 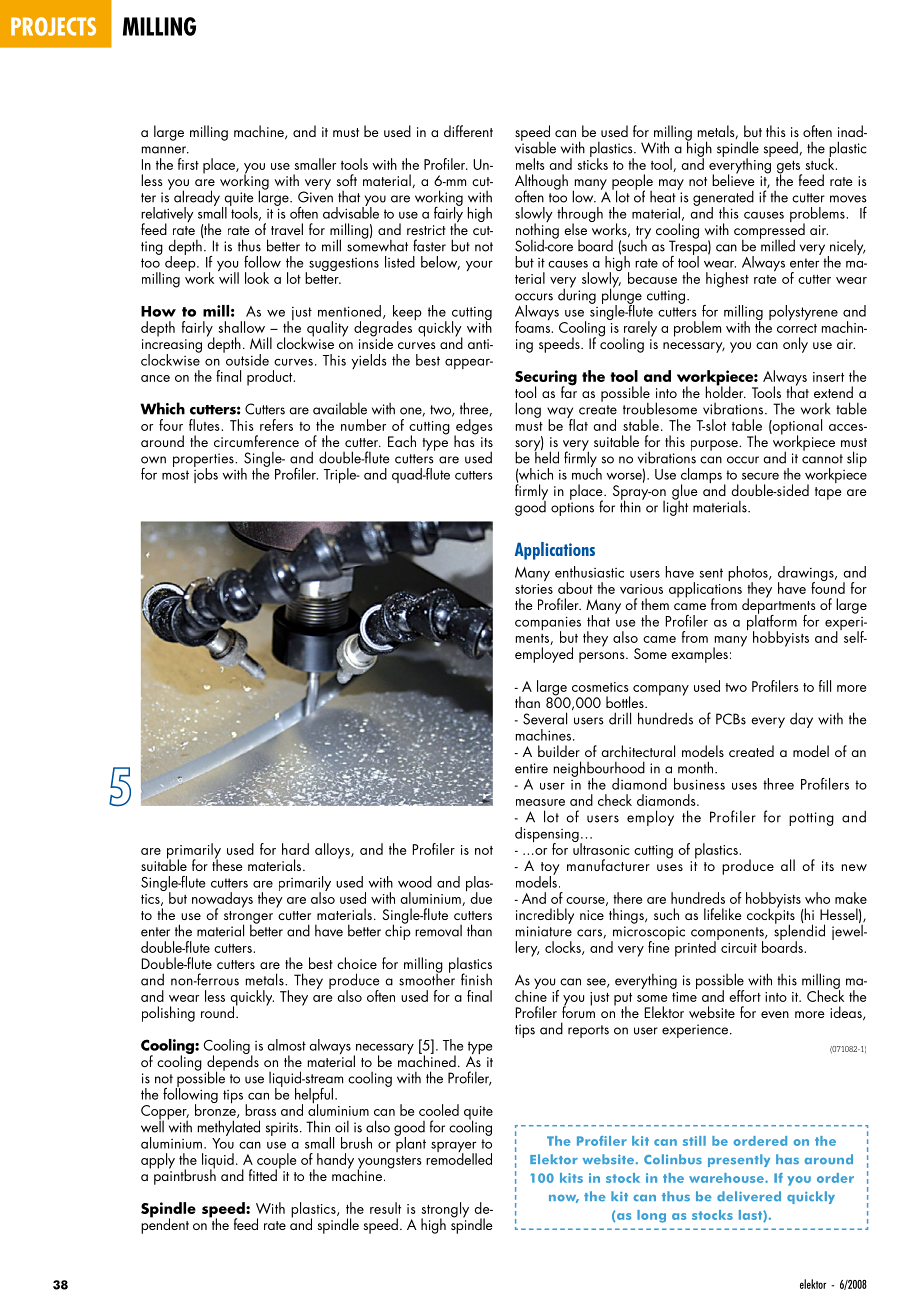 I want to click on apply, so click(x=158, y=1161).
